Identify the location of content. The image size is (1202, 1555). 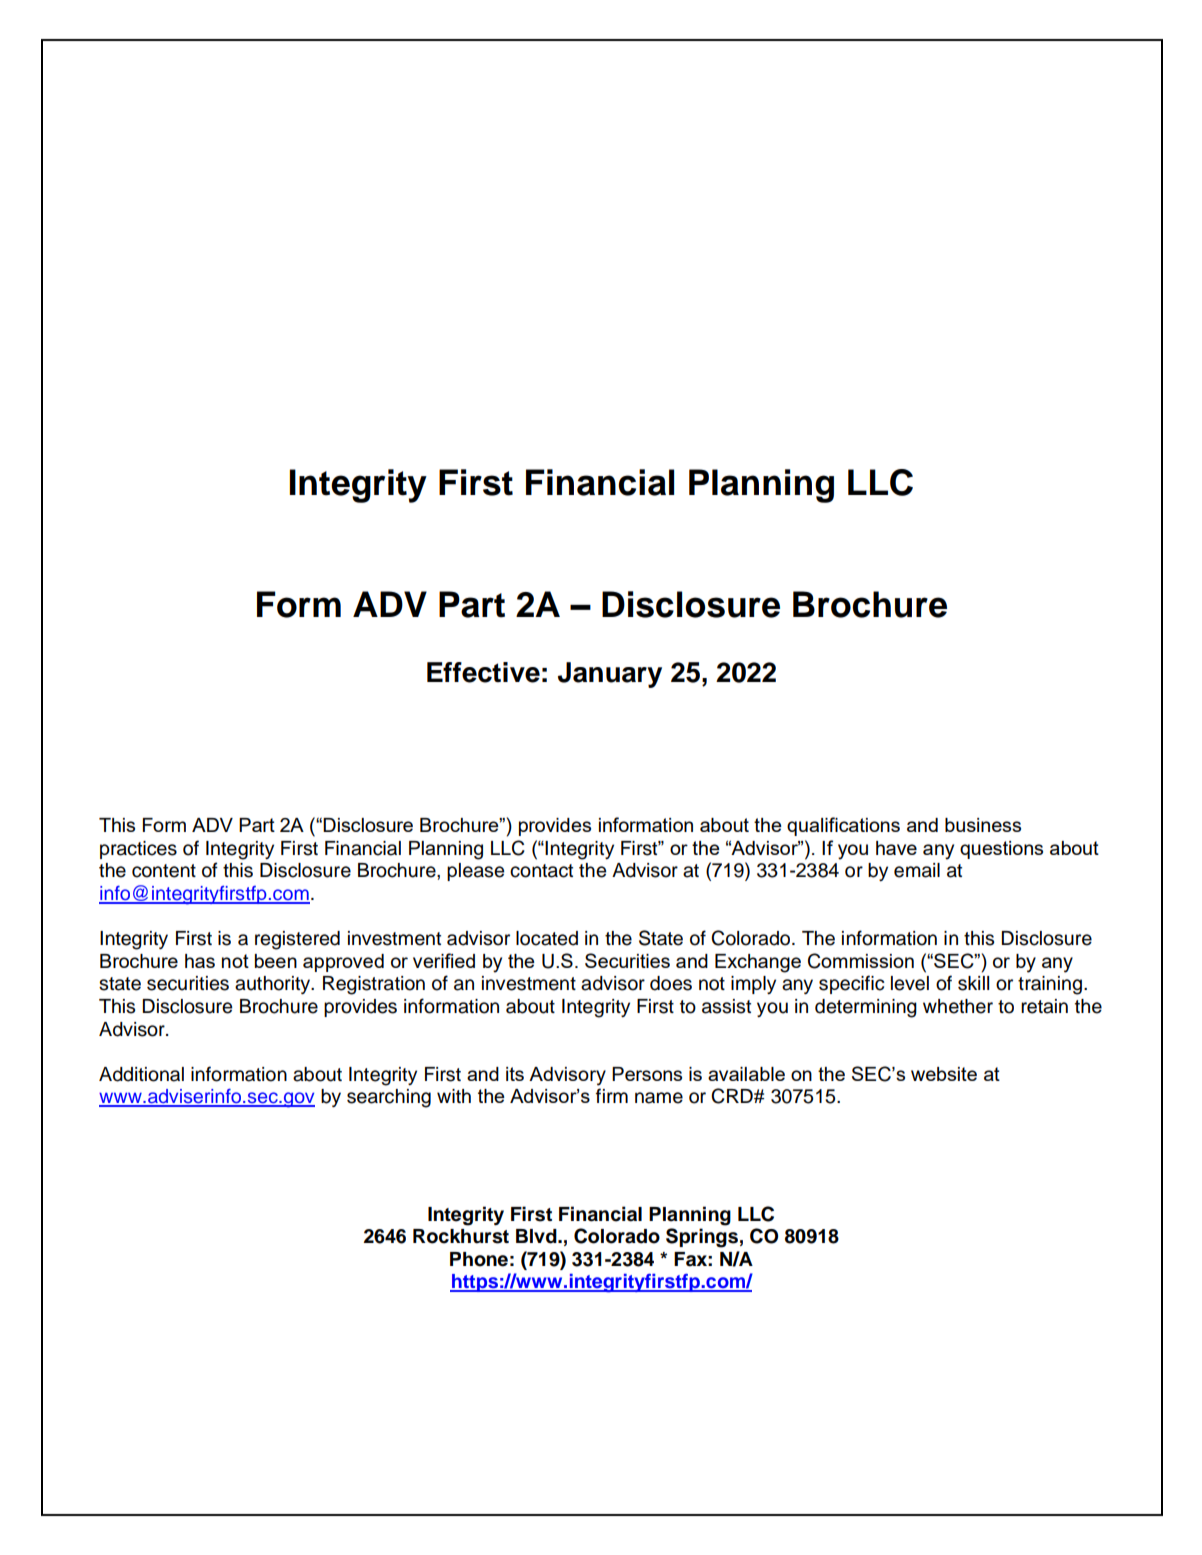
(164, 871).
